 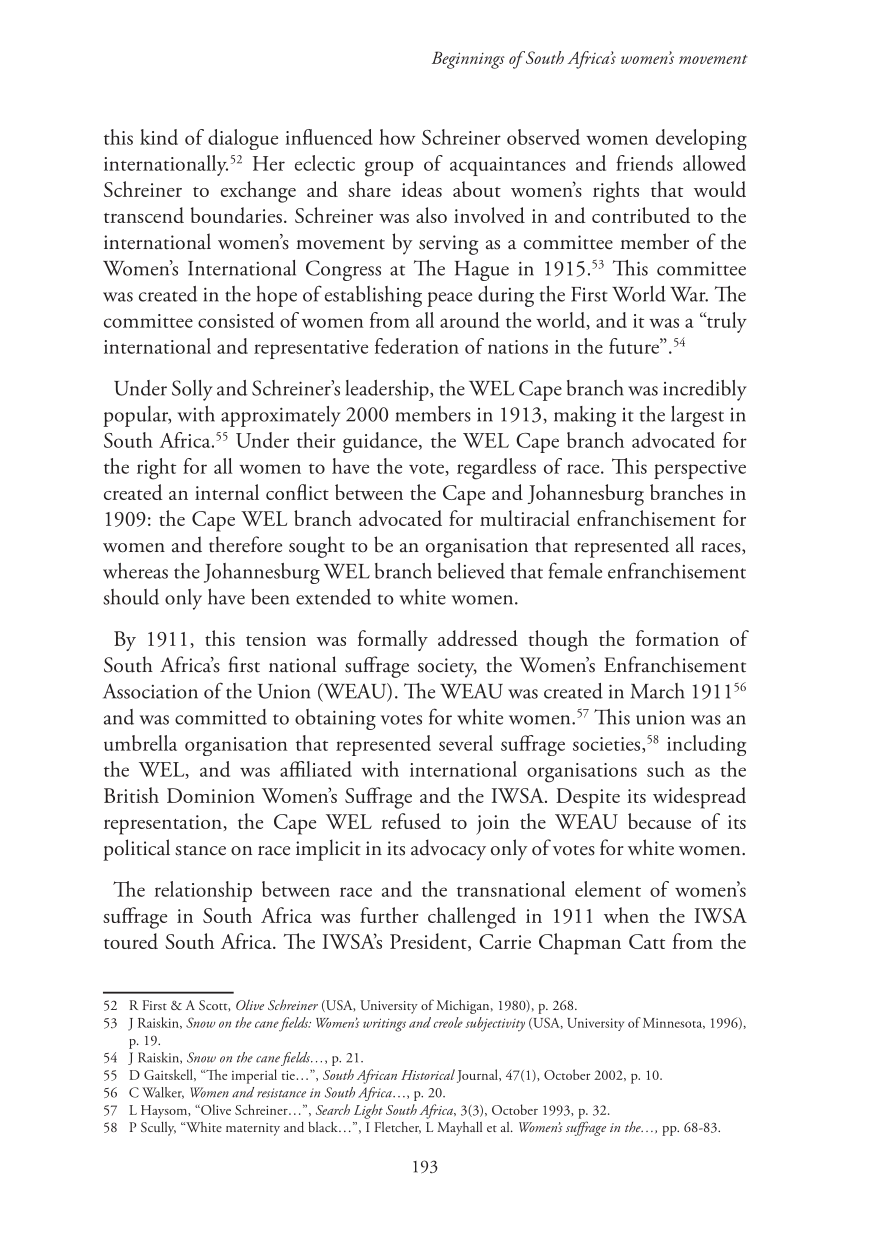 What do you see at coordinates (666, 769) in the document?
I see `such` at bounding box center [666, 769].
